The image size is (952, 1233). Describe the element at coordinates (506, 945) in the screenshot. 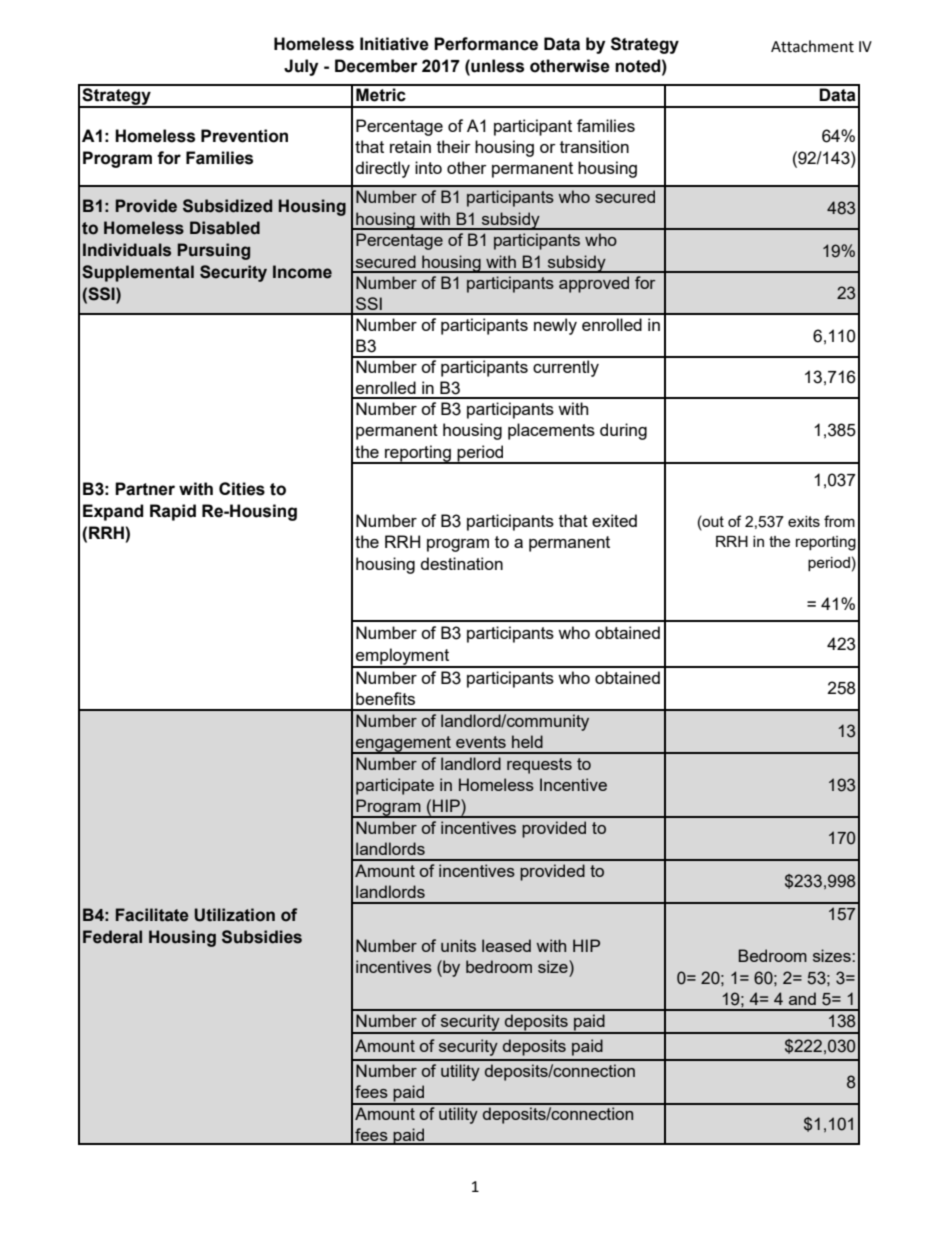

I see `leased` at that location.
